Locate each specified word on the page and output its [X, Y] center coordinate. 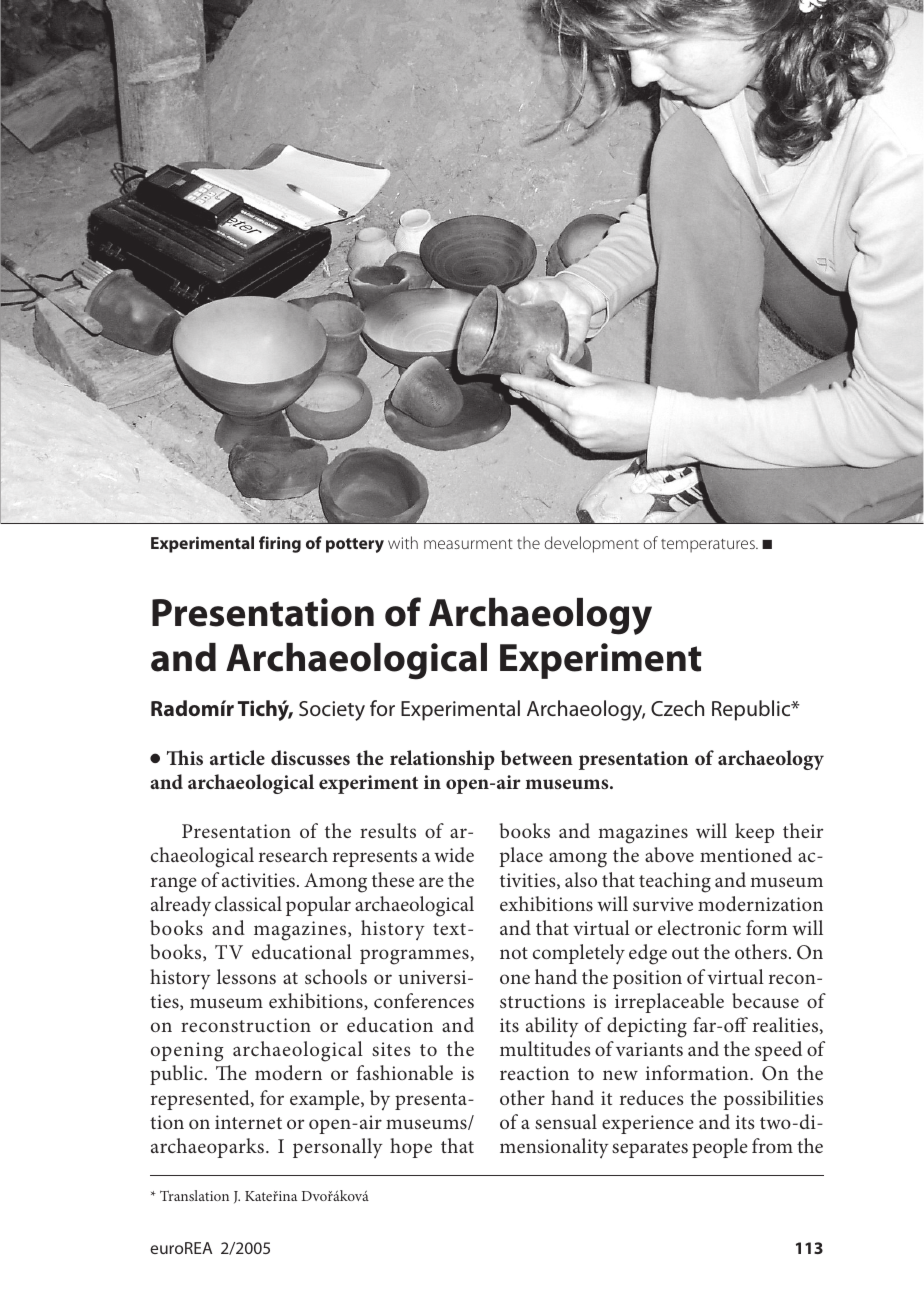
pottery [355, 545]
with [403, 542]
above [669, 854]
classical [248, 903]
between [536, 757]
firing [280, 544]
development [592, 544]
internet [248, 1122]
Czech [677, 708]
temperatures [709, 546]
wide [454, 854]
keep [754, 833]
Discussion [192, 50]
